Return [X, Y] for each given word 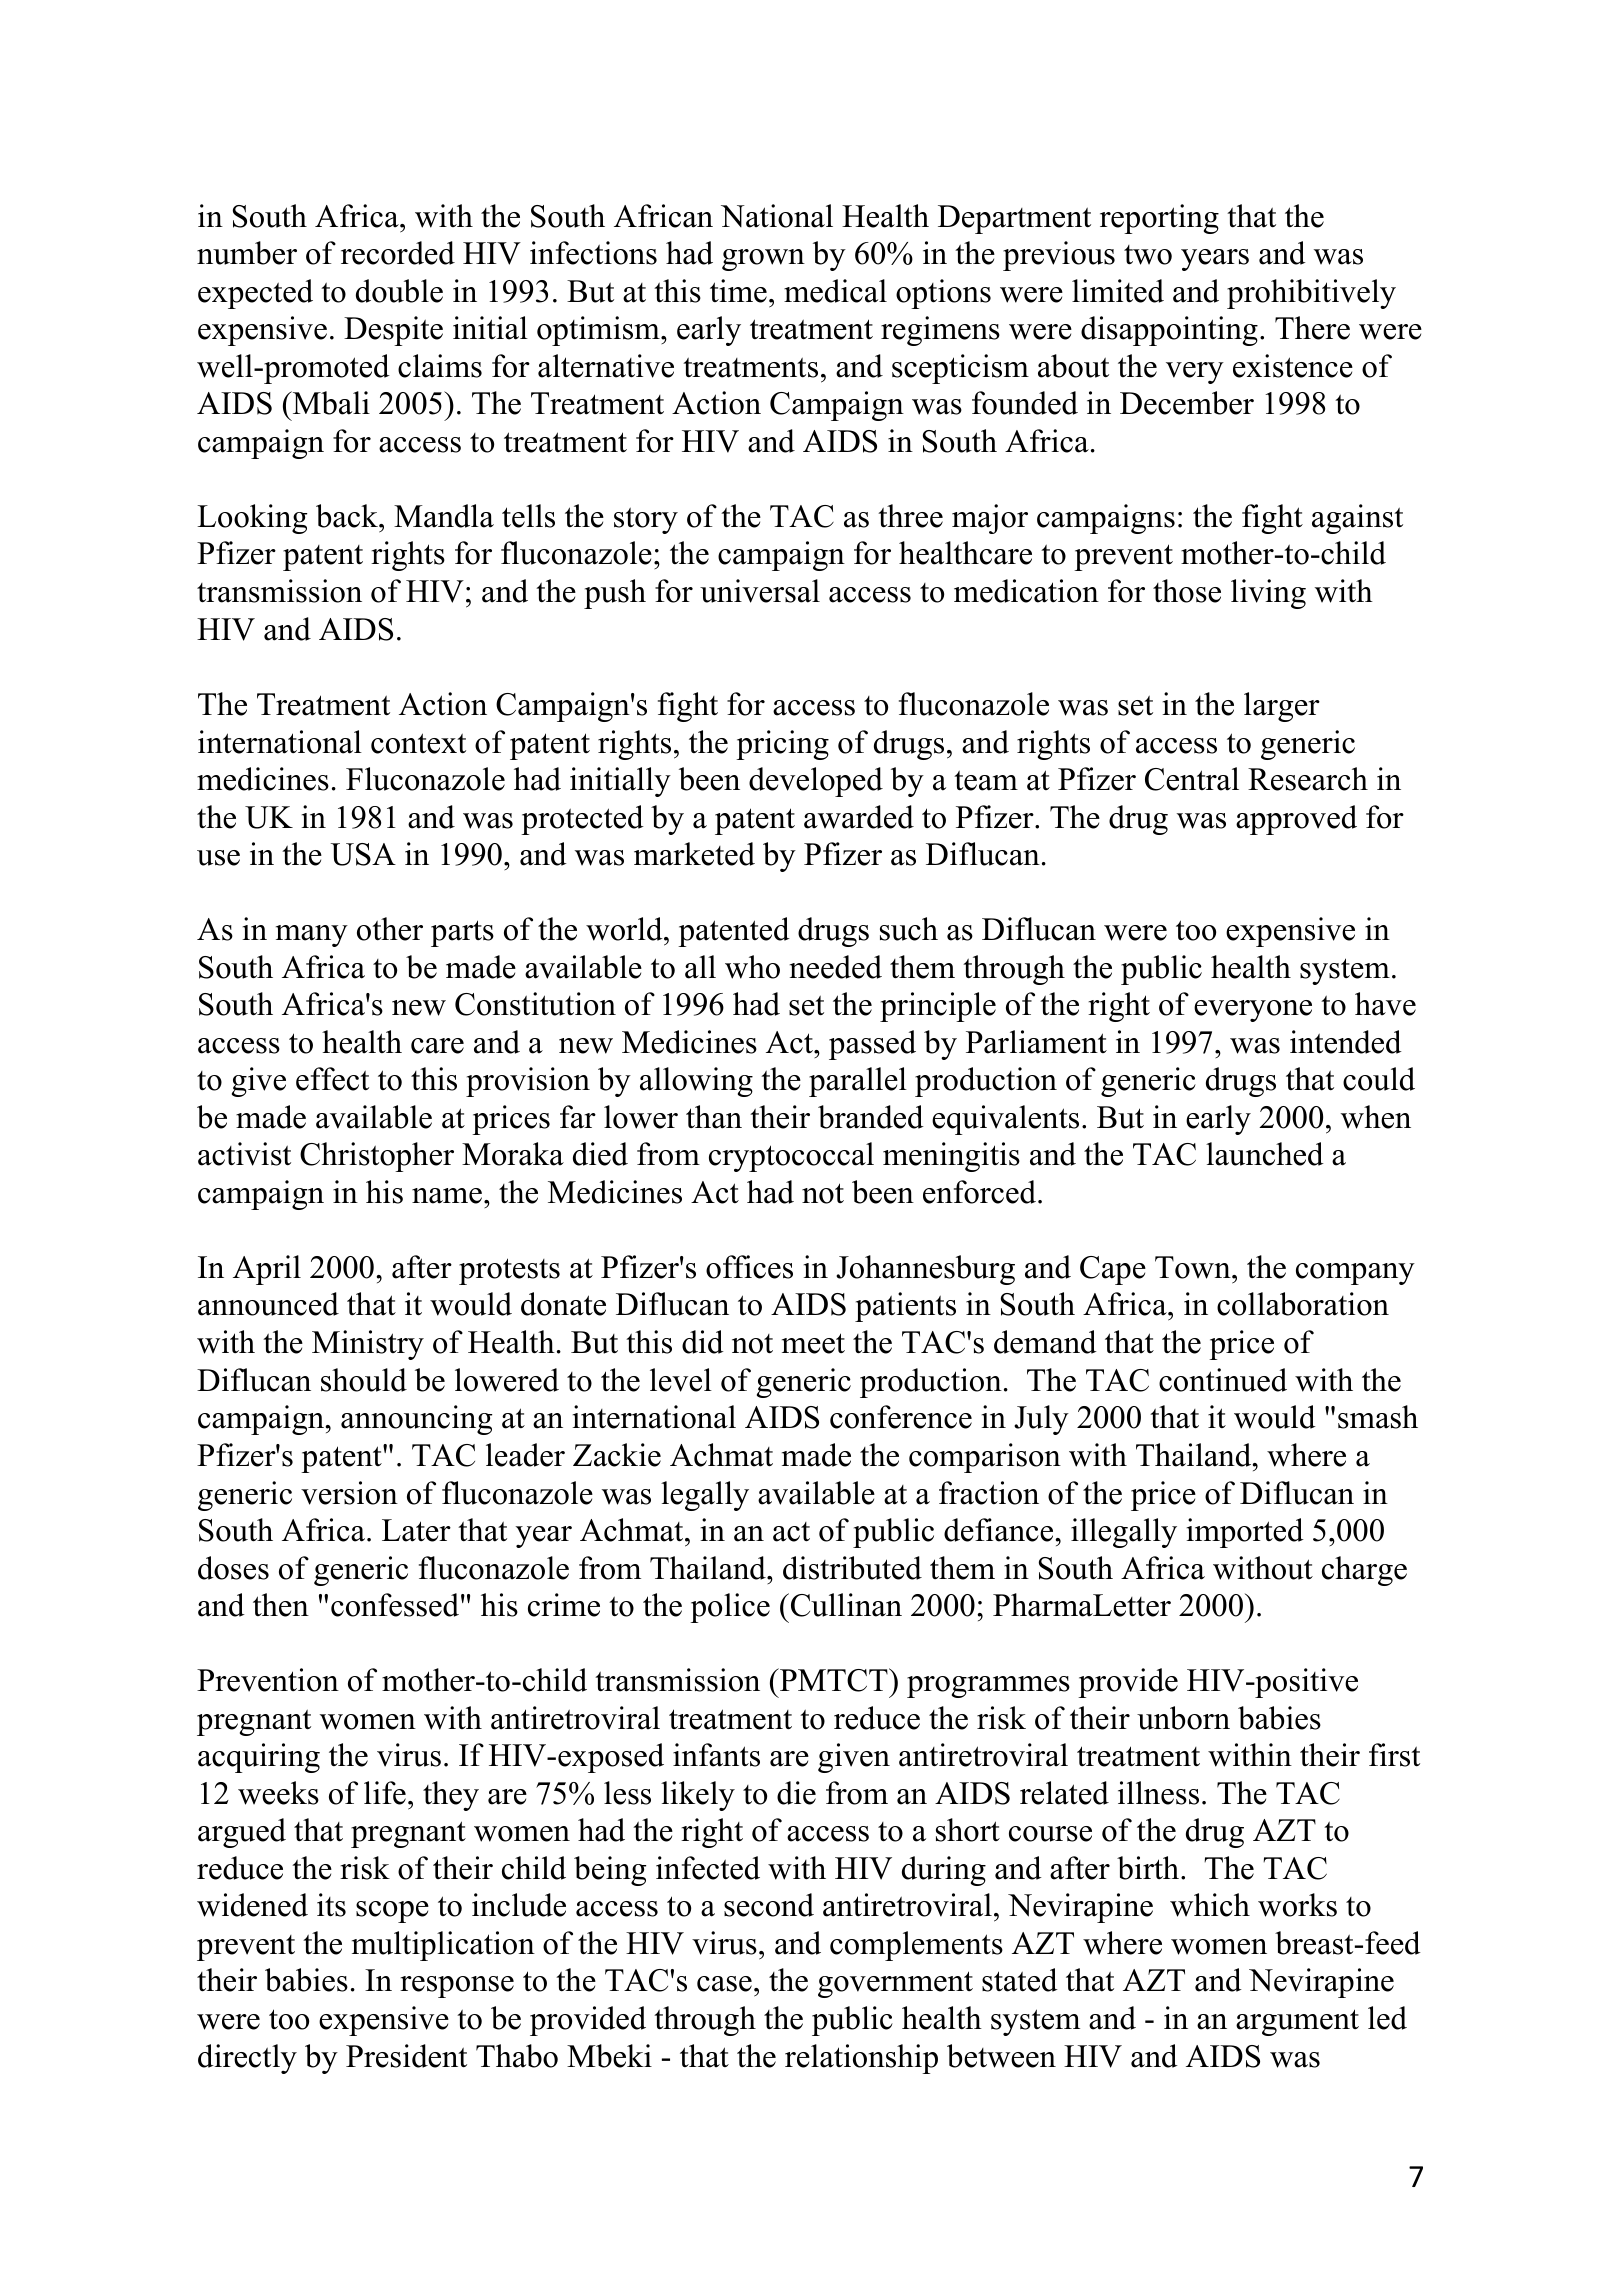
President [406, 2056]
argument [1297, 2022]
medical [835, 291]
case [724, 1984]
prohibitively [1311, 294]
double [399, 291]
